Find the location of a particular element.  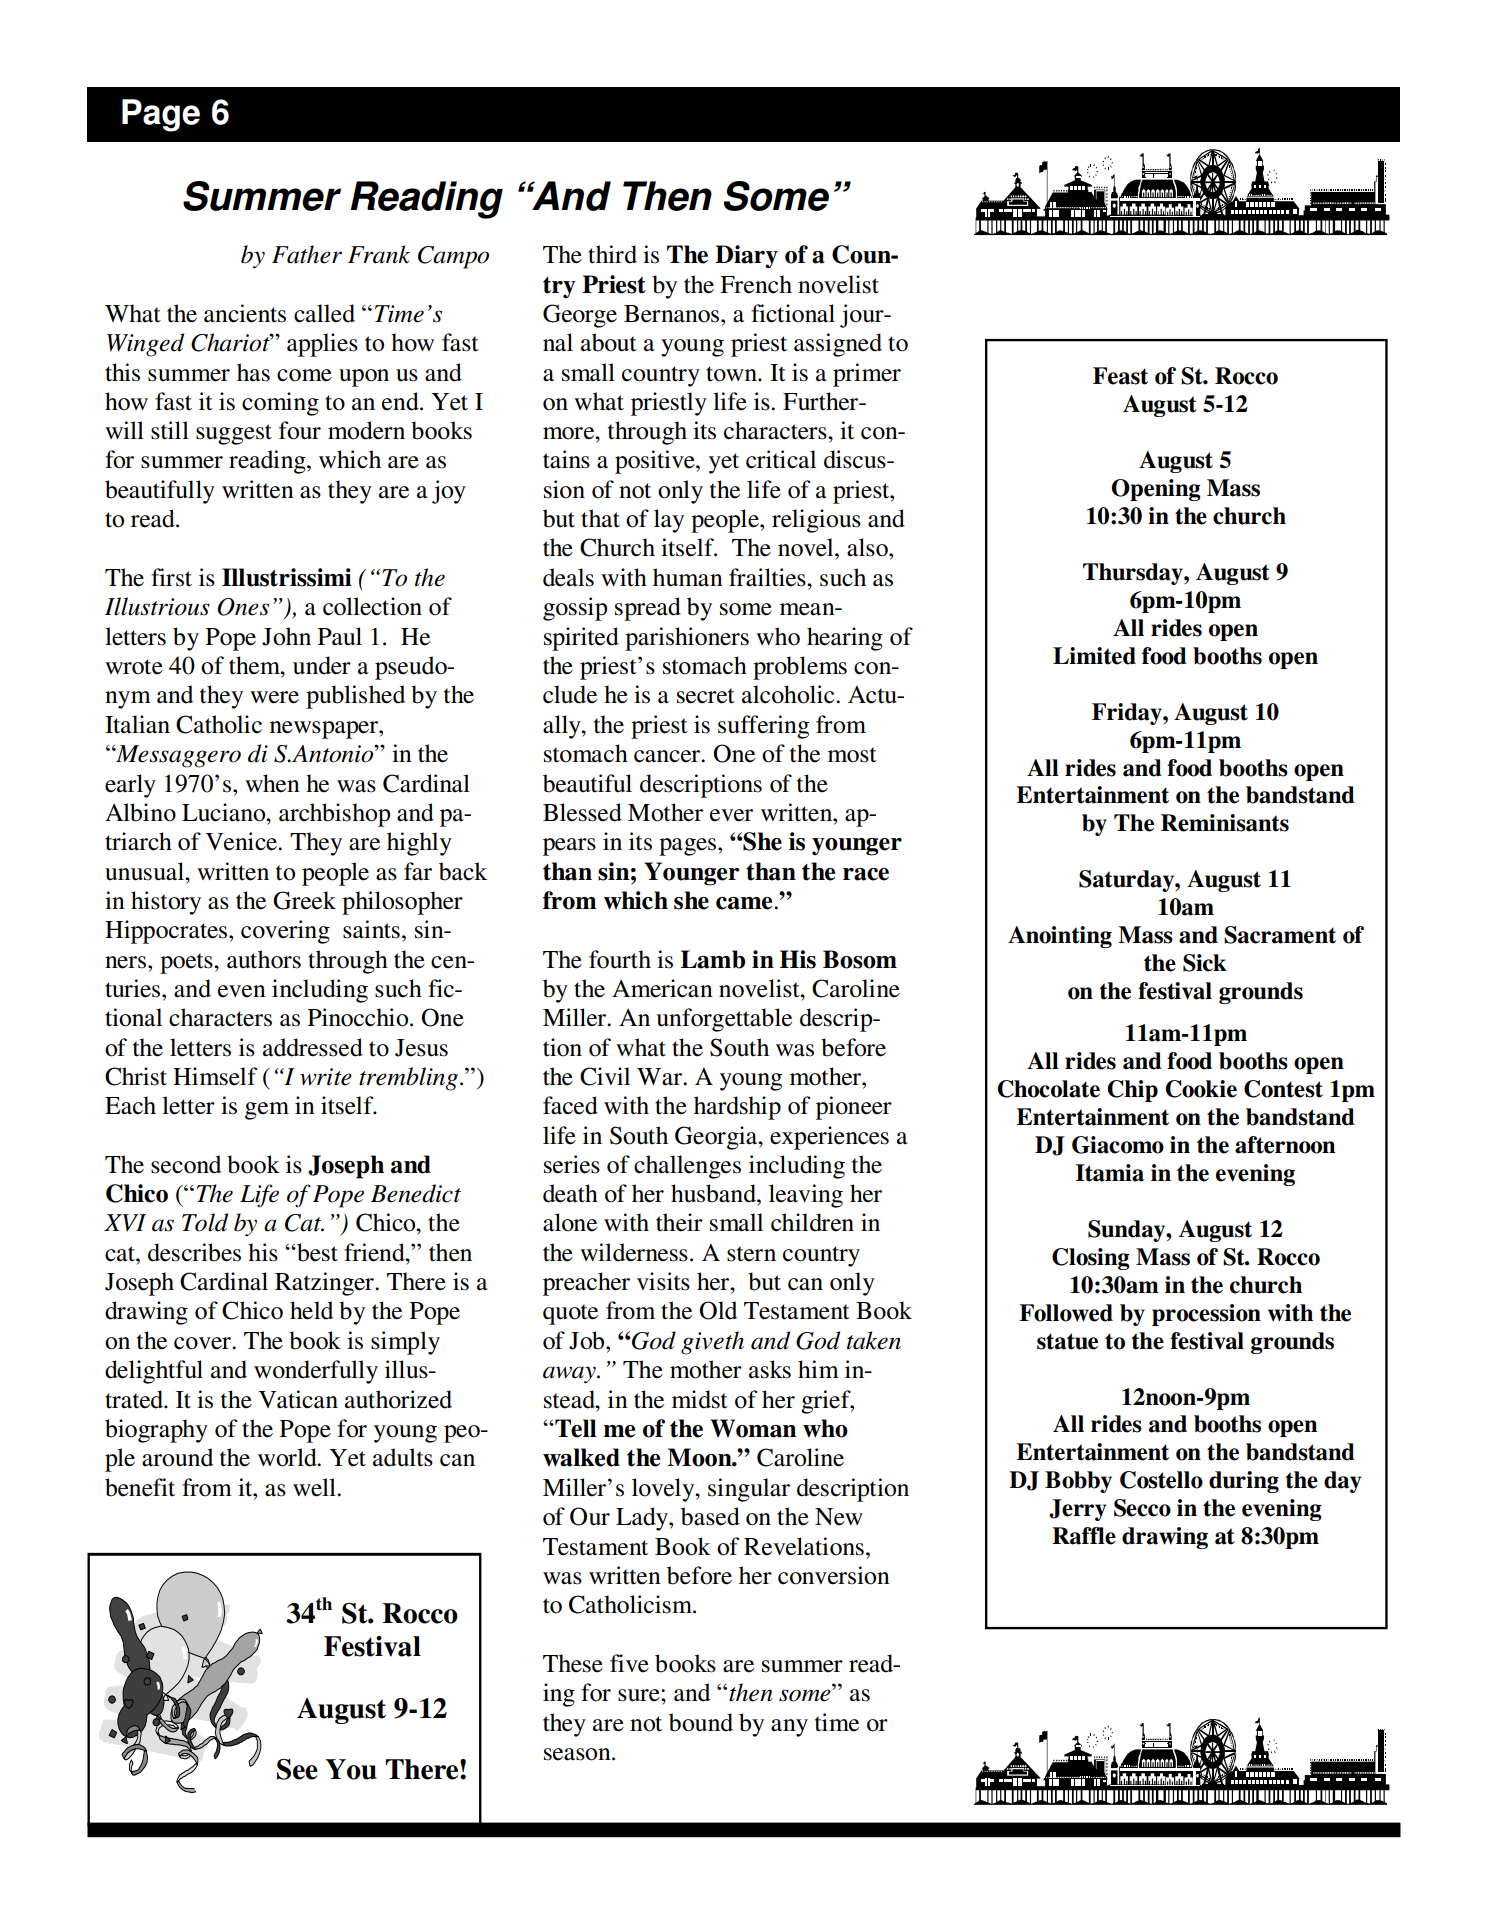

giveth is located at coordinates (712, 1343).
